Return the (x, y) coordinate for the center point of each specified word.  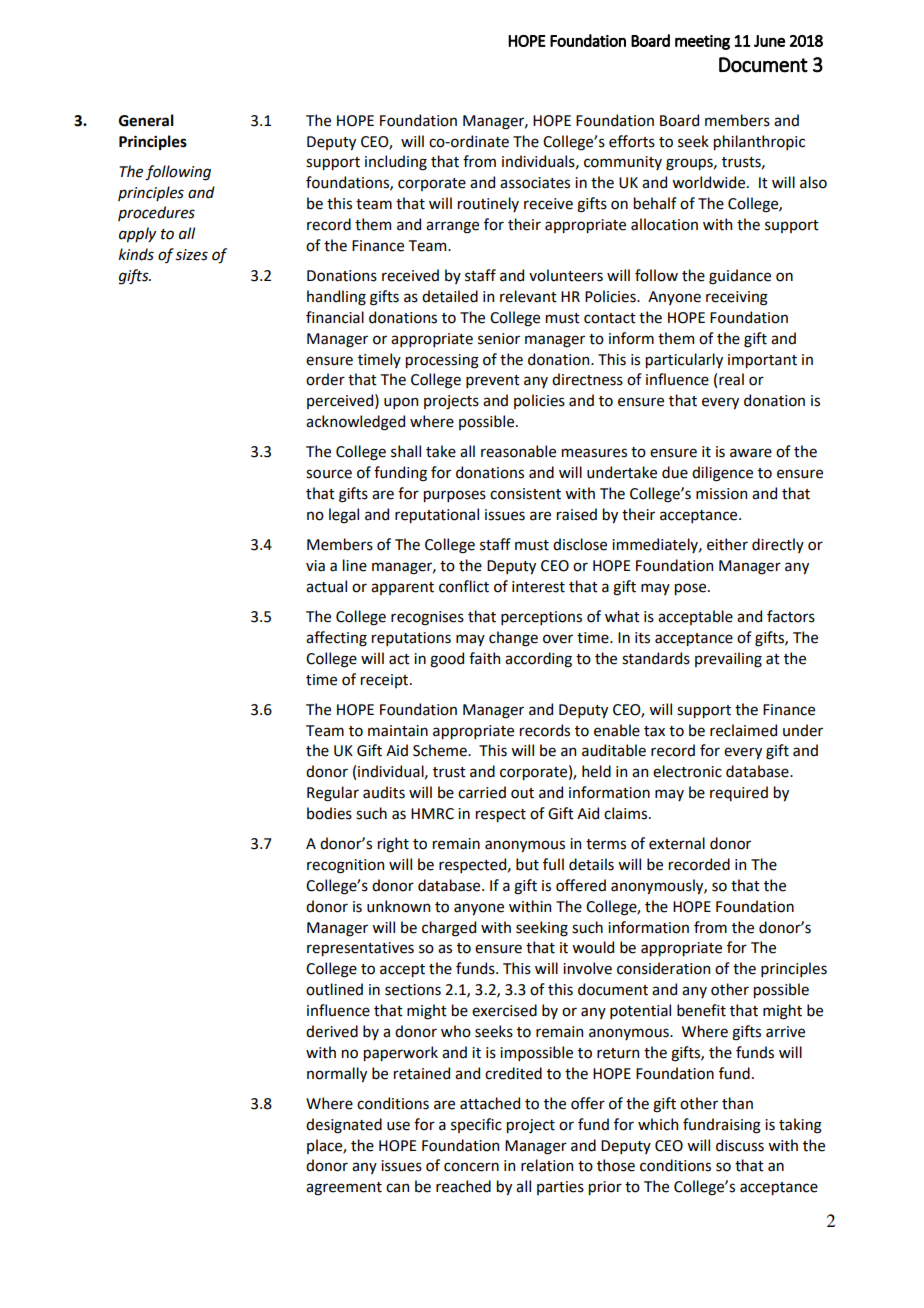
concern (471, 1167)
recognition (345, 866)
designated (344, 1126)
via (315, 566)
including (396, 163)
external (677, 843)
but (527, 864)
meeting (702, 42)
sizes (191, 255)
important (762, 361)
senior (499, 339)
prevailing (728, 660)
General (146, 120)
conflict (464, 586)
